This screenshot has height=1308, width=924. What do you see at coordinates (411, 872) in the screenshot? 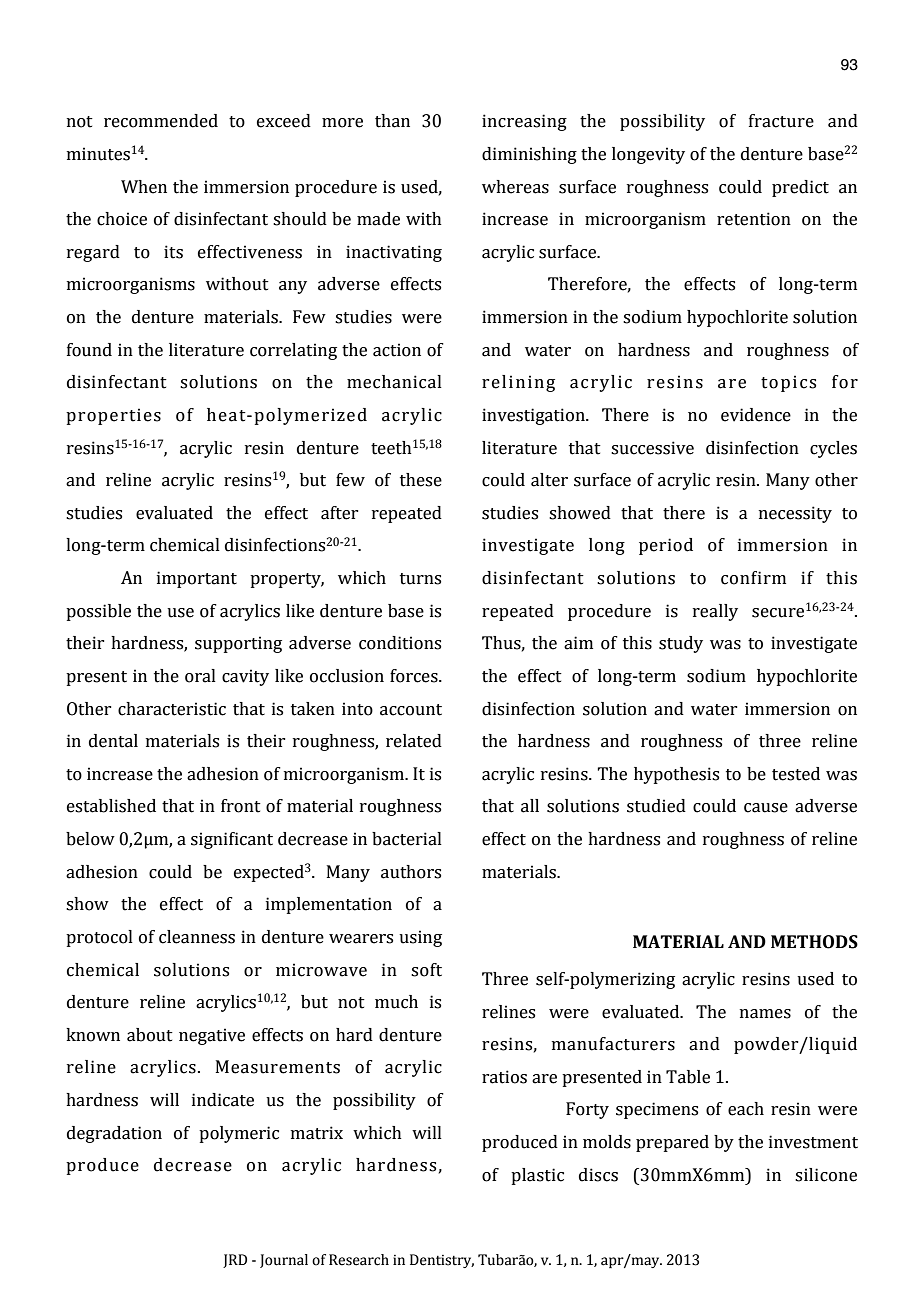
I see `authors` at bounding box center [411, 872].
